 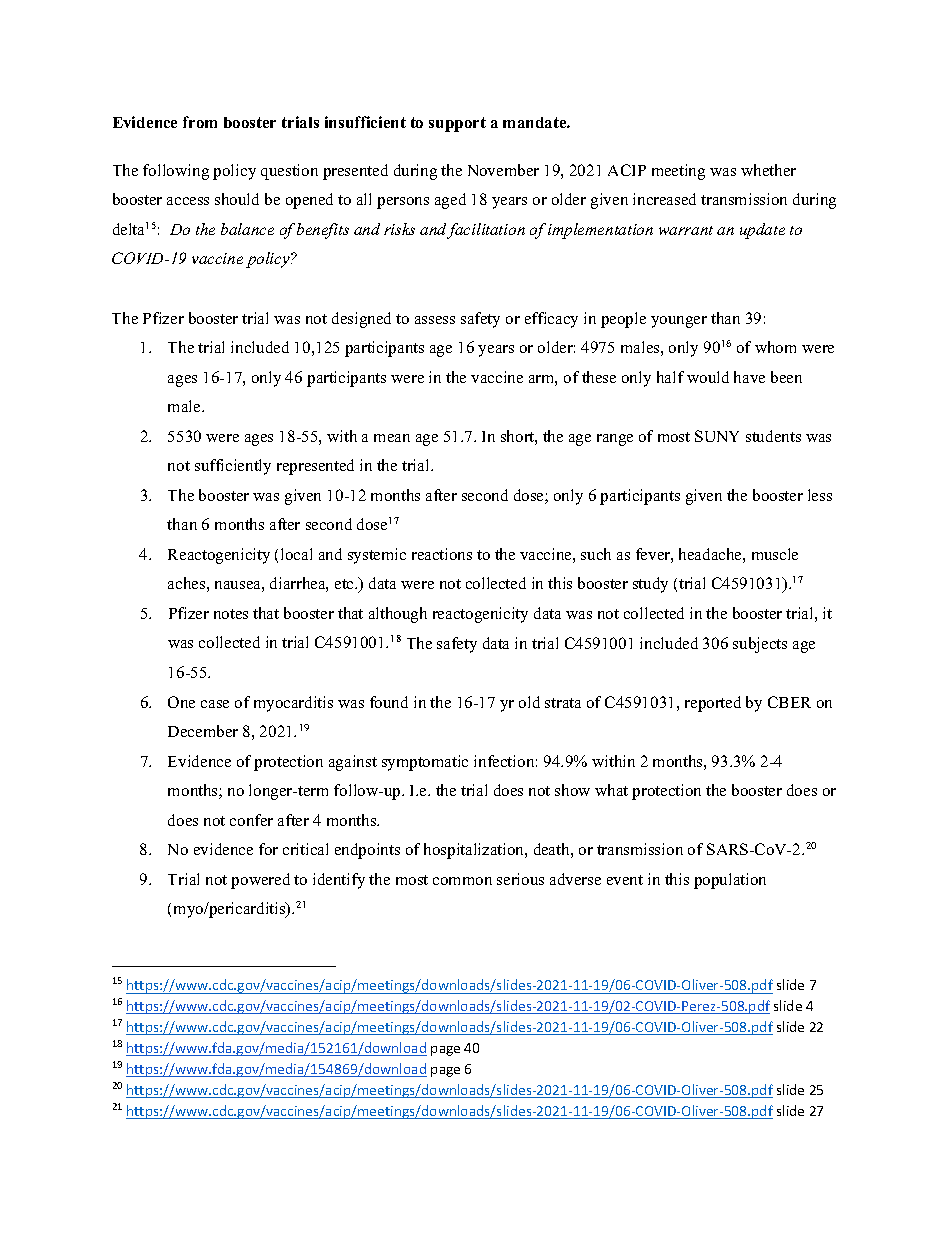 I want to click on less, so click(x=820, y=495).
